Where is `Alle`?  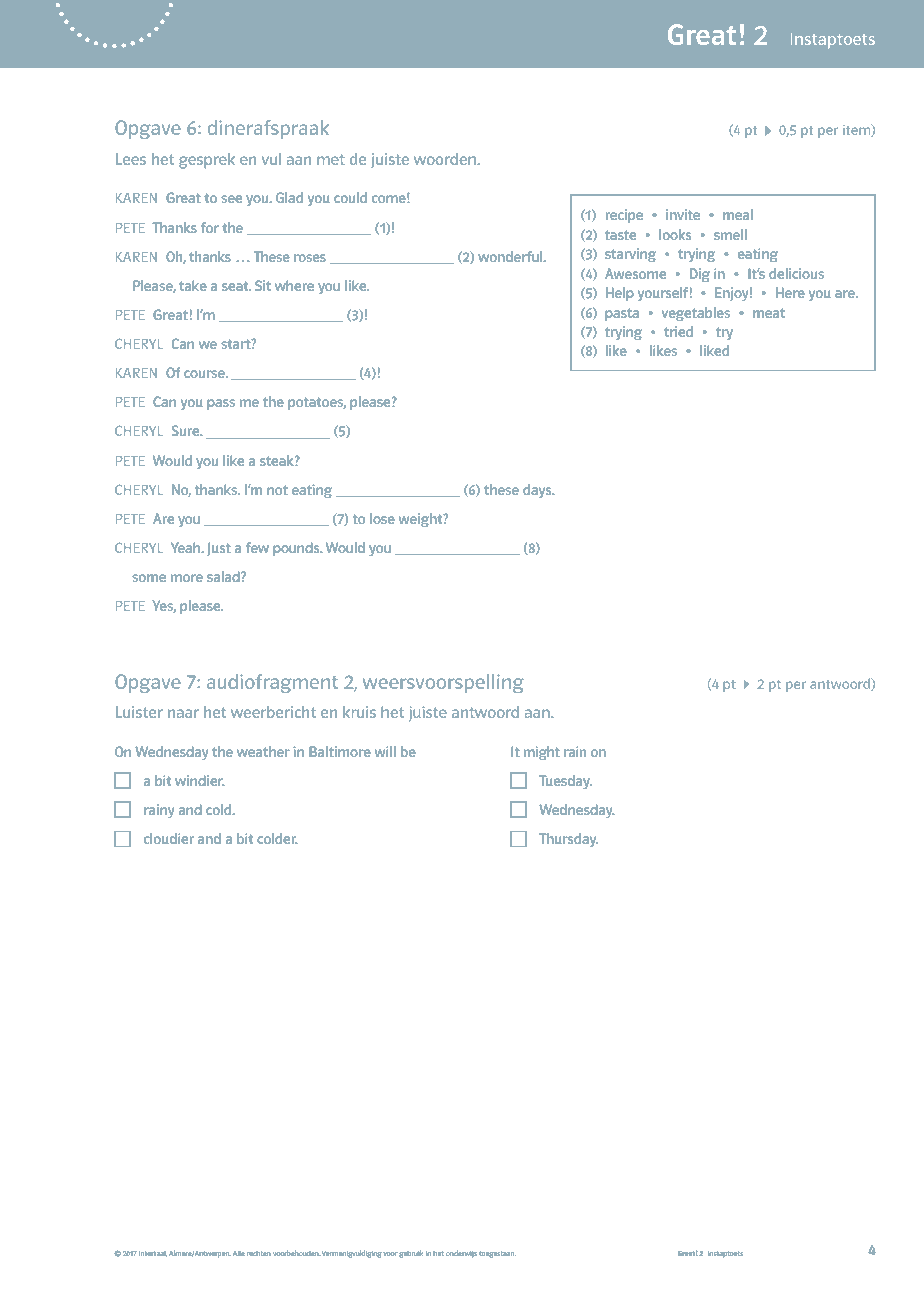 Alle is located at coordinates (239, 1253).
